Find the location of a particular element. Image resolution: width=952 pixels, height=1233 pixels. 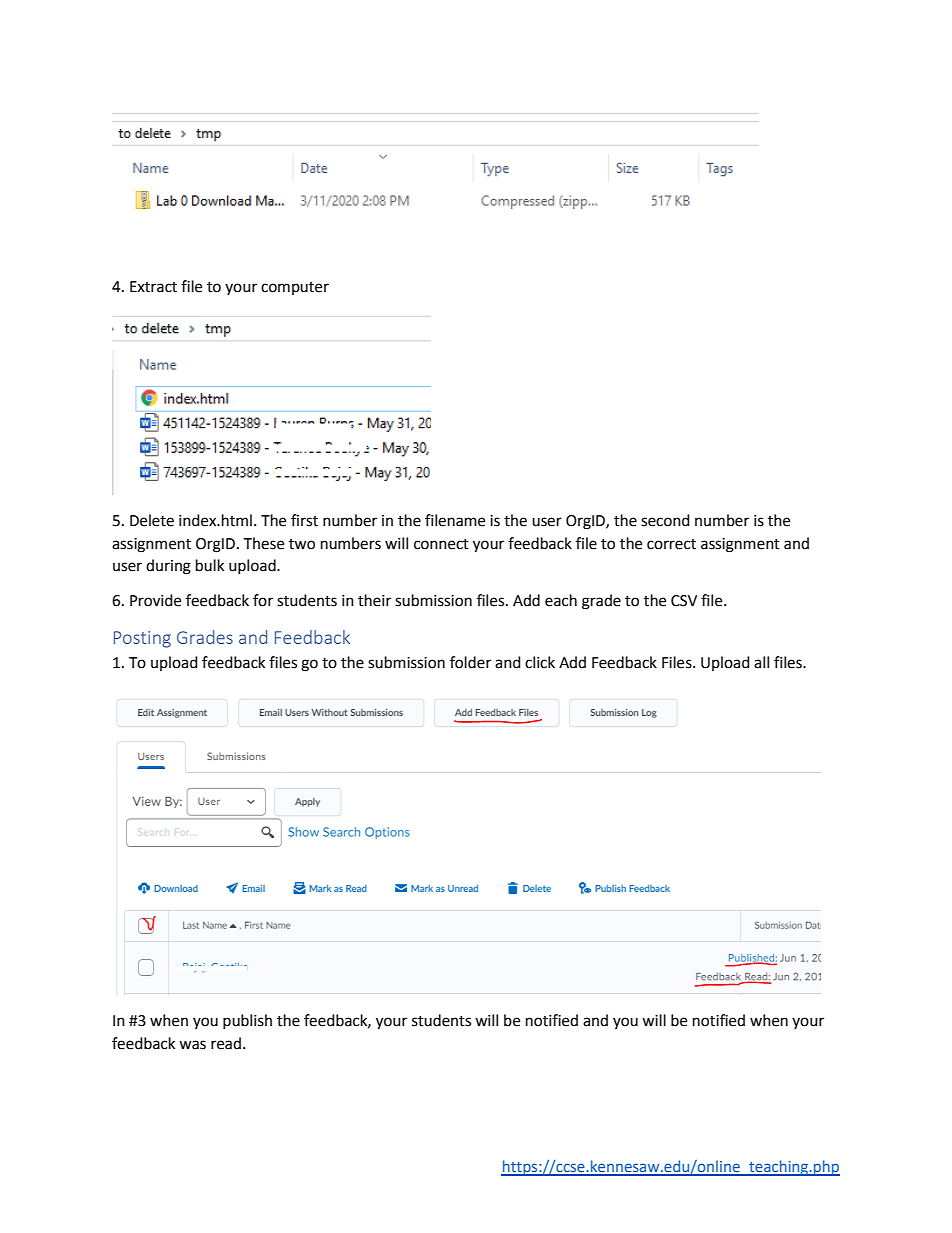

Delete is located at coordinates (152, 520).
